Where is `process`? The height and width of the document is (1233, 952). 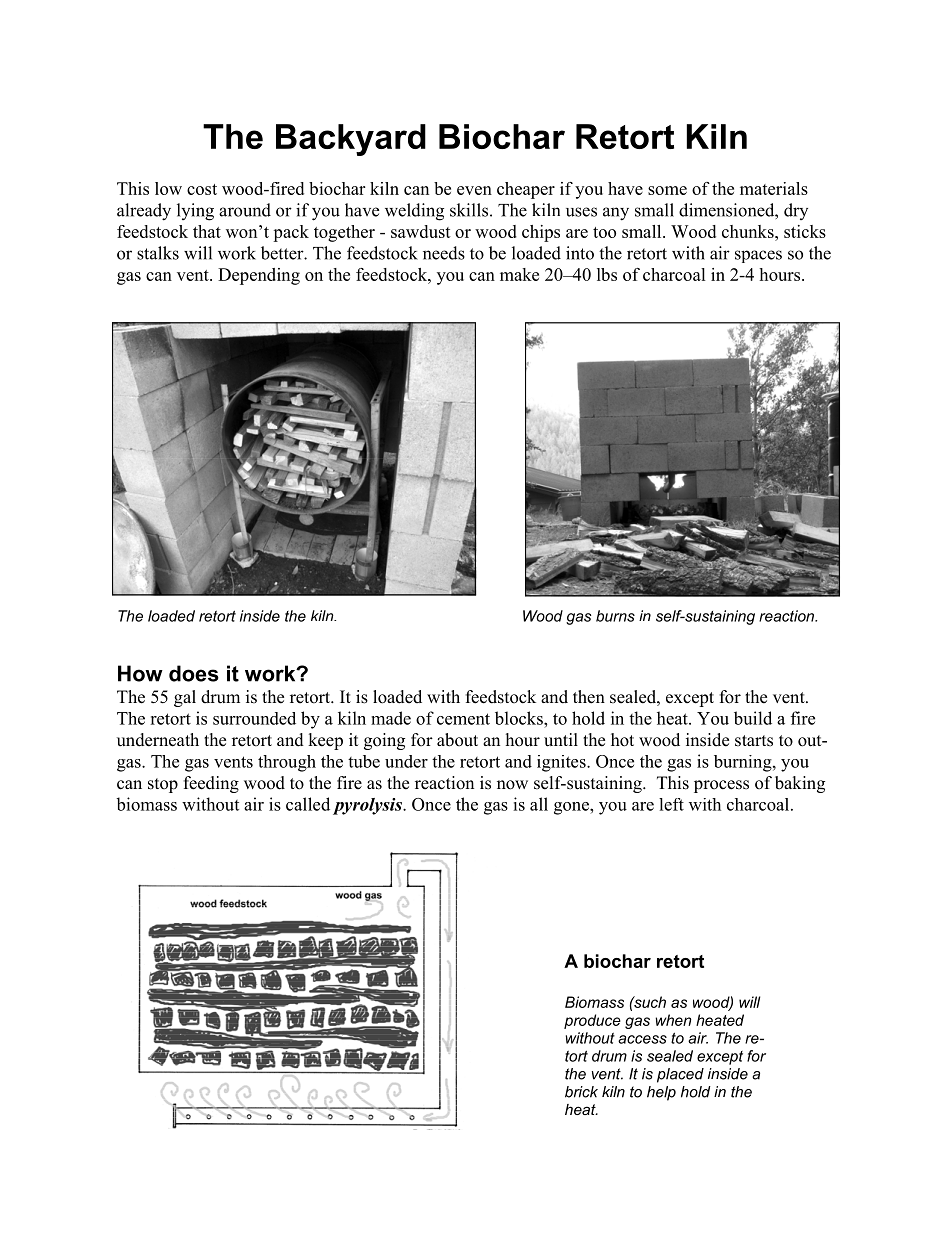 process is located at coordinates (721, 786).
